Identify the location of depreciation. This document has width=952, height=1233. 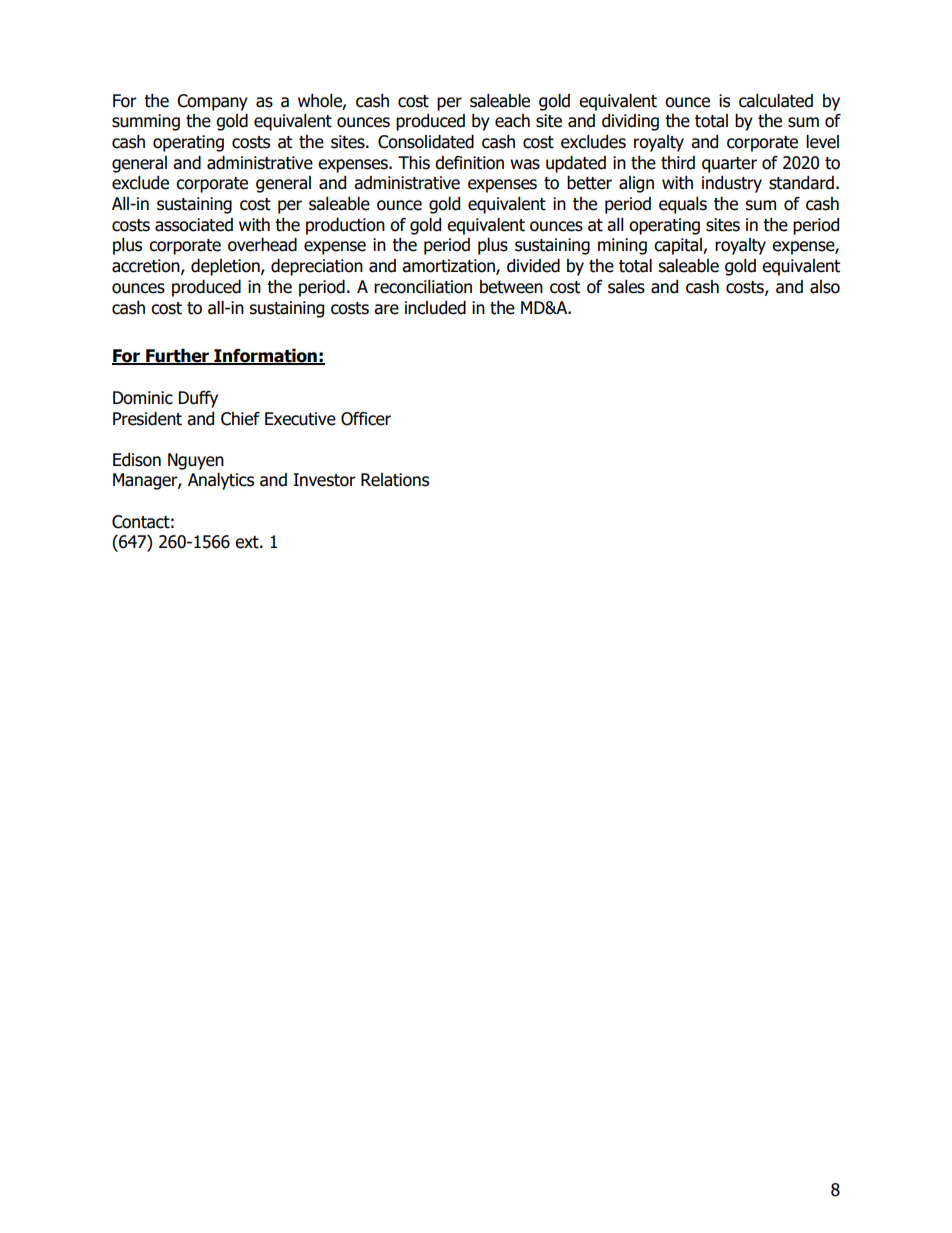
(317, 267).
